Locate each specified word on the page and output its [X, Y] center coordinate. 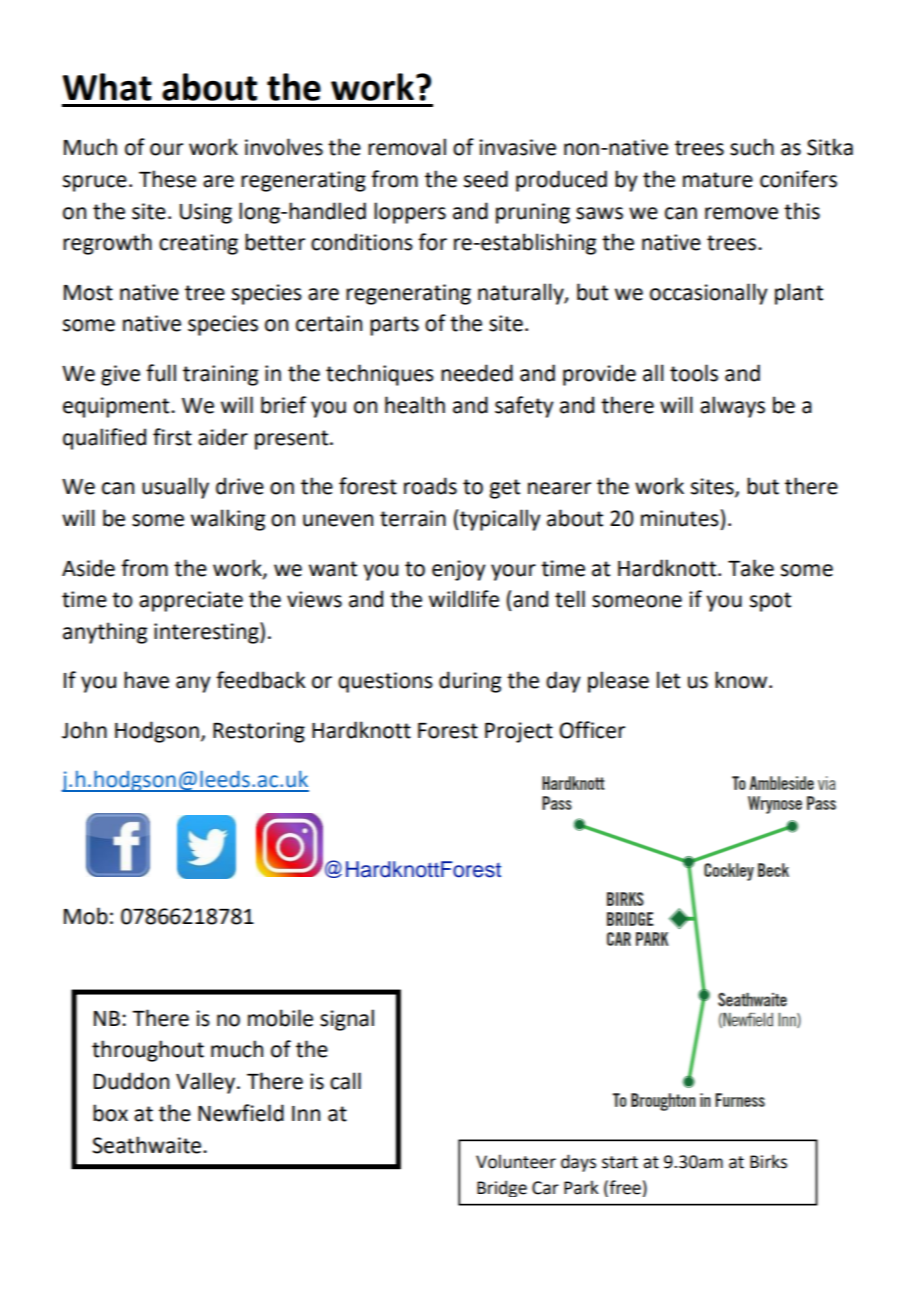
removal [407, 147]
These [167, 179]
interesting [207, 633]
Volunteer [516, 1161]
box [110, 1113]
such [752, 147]
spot [770, 602]
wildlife [464, 599]
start [620, 1162]
